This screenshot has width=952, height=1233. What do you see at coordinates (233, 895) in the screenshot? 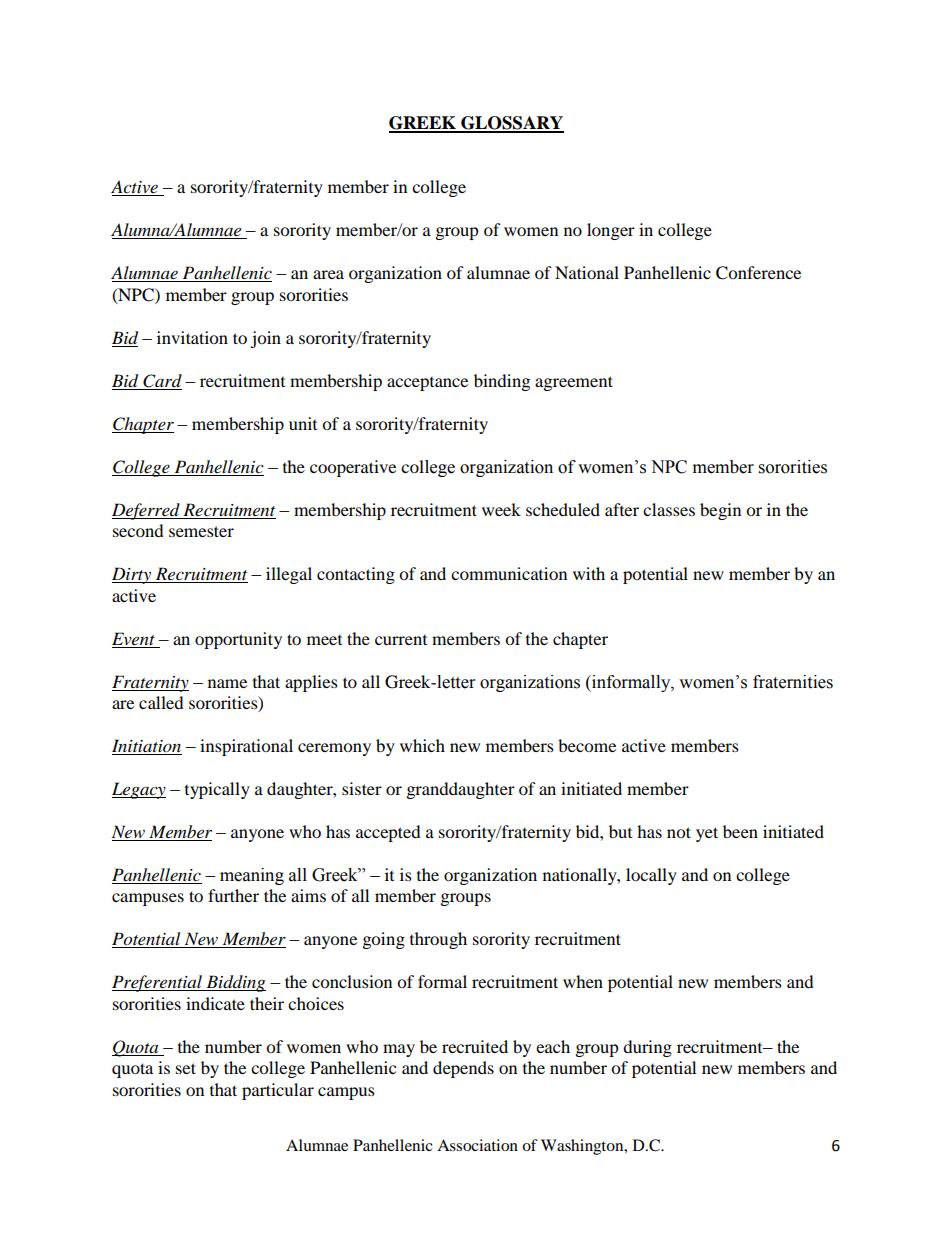
I see `further` at bounding box center [233, 895].
